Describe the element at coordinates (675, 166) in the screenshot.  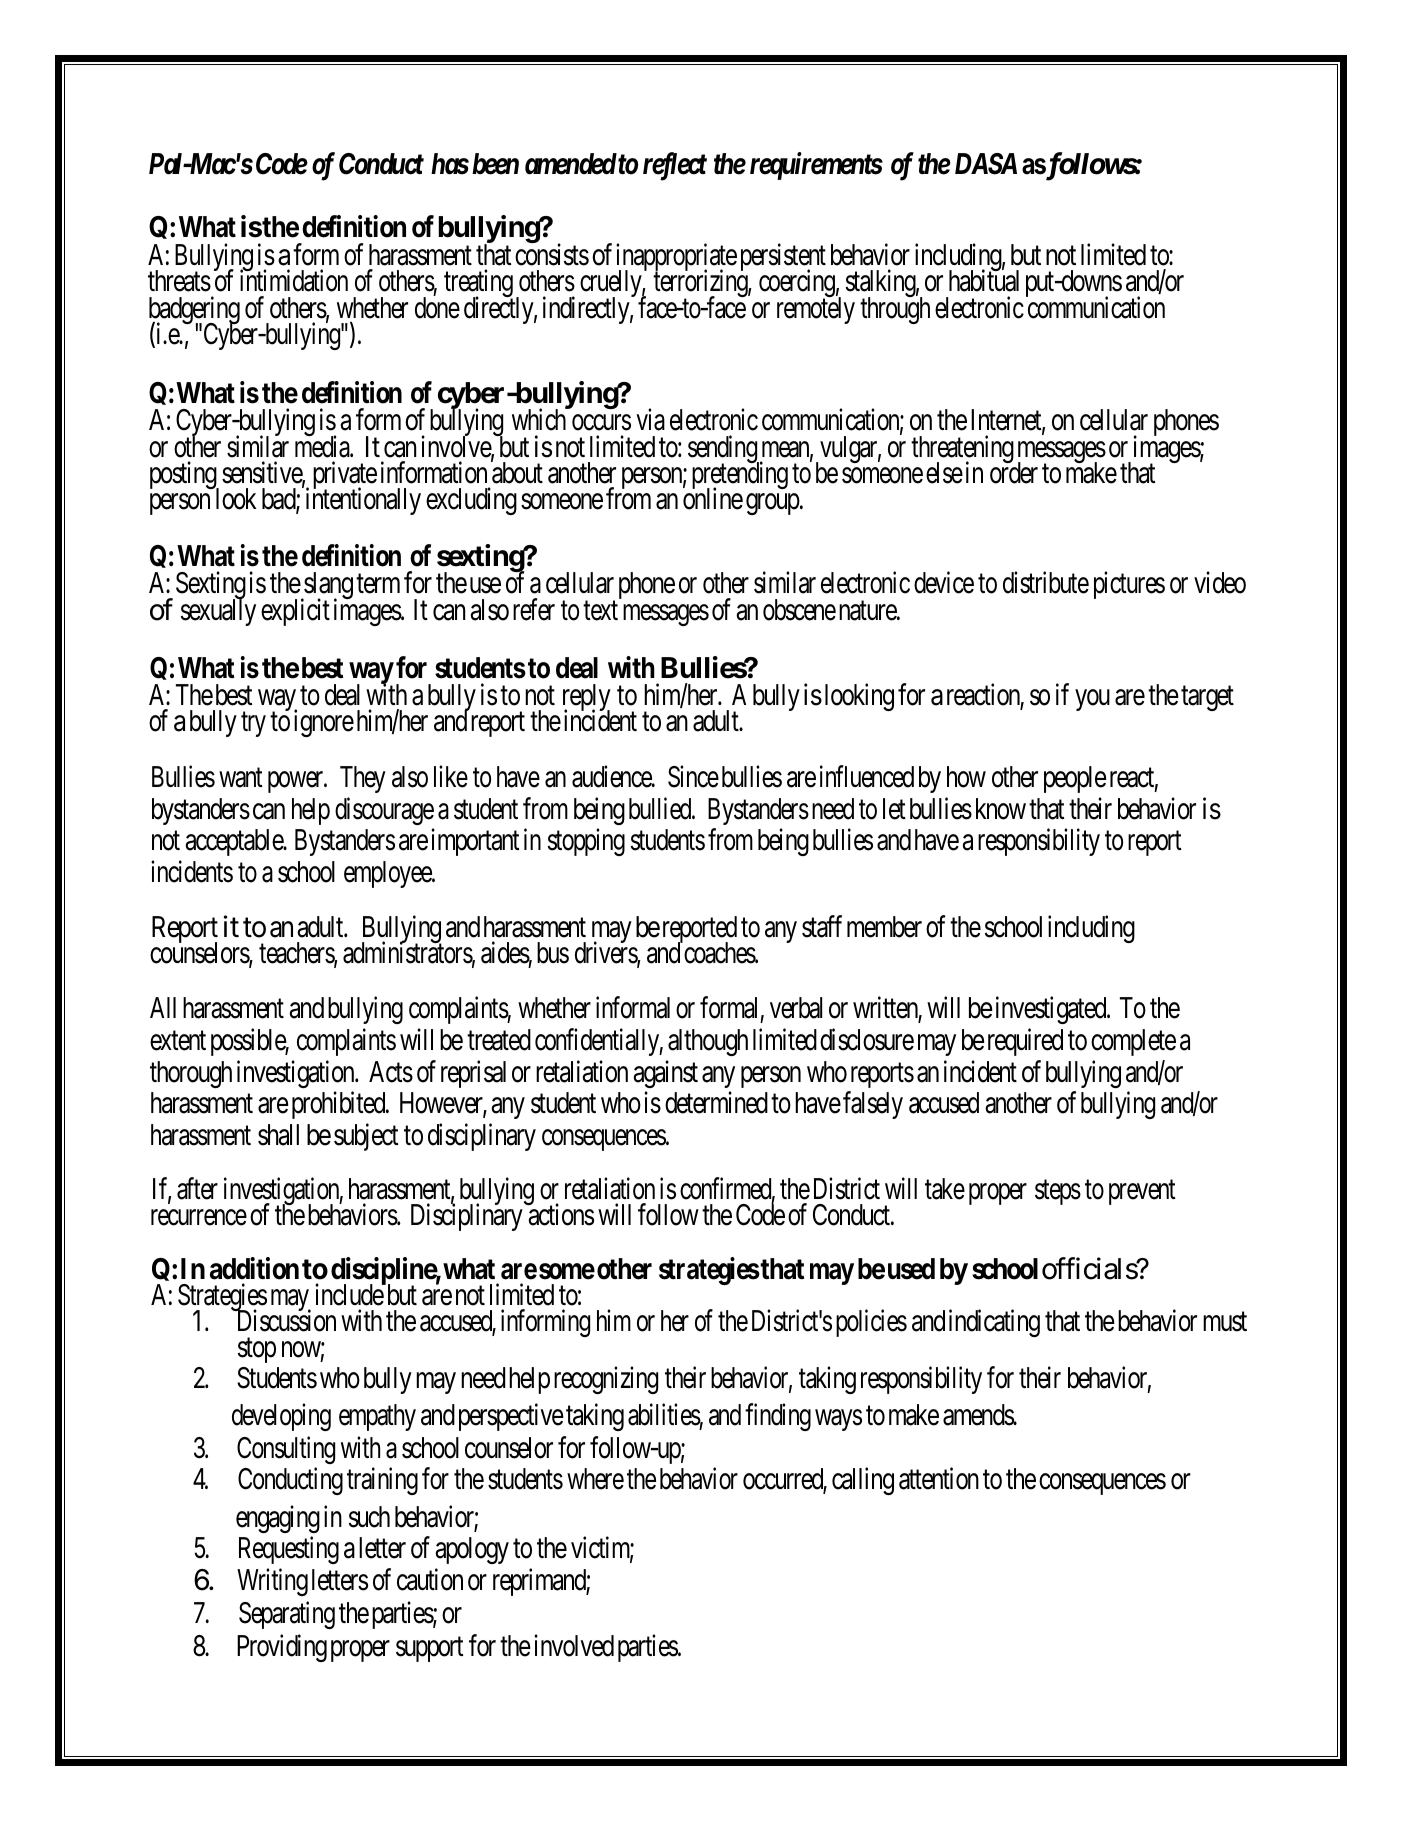
I see `reflect` at that location.
